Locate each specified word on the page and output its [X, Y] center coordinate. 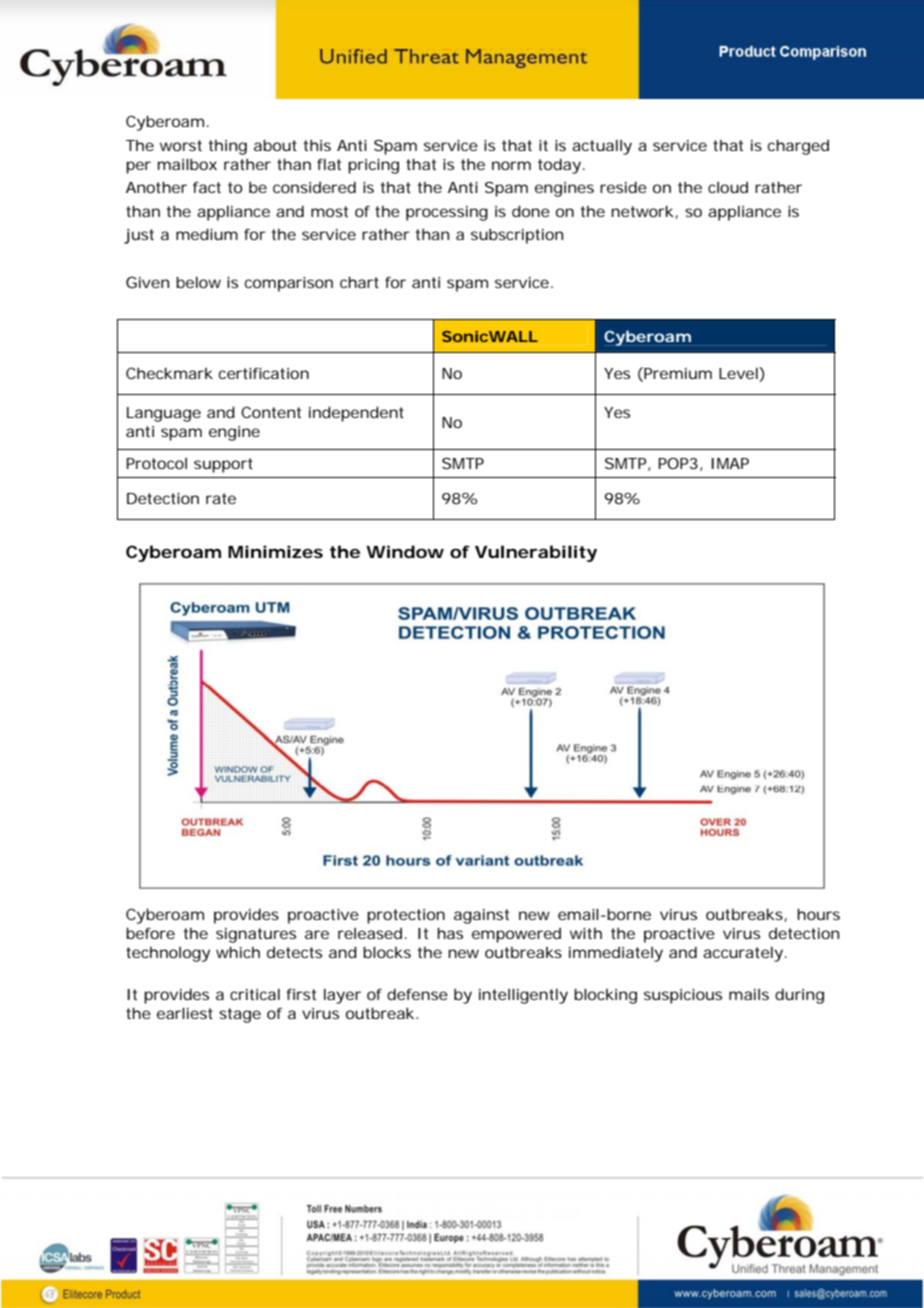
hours [818, 914]
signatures [256, 935]
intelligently [523, 996]
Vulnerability [536, 553]
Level [739, 374]
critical [255, 994]
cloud [728, 187]
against [481, 916]
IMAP [730, 463]
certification [264, 373]
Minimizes [275, 551]
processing [447, 213]
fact [207, 187]
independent [356, 414]
